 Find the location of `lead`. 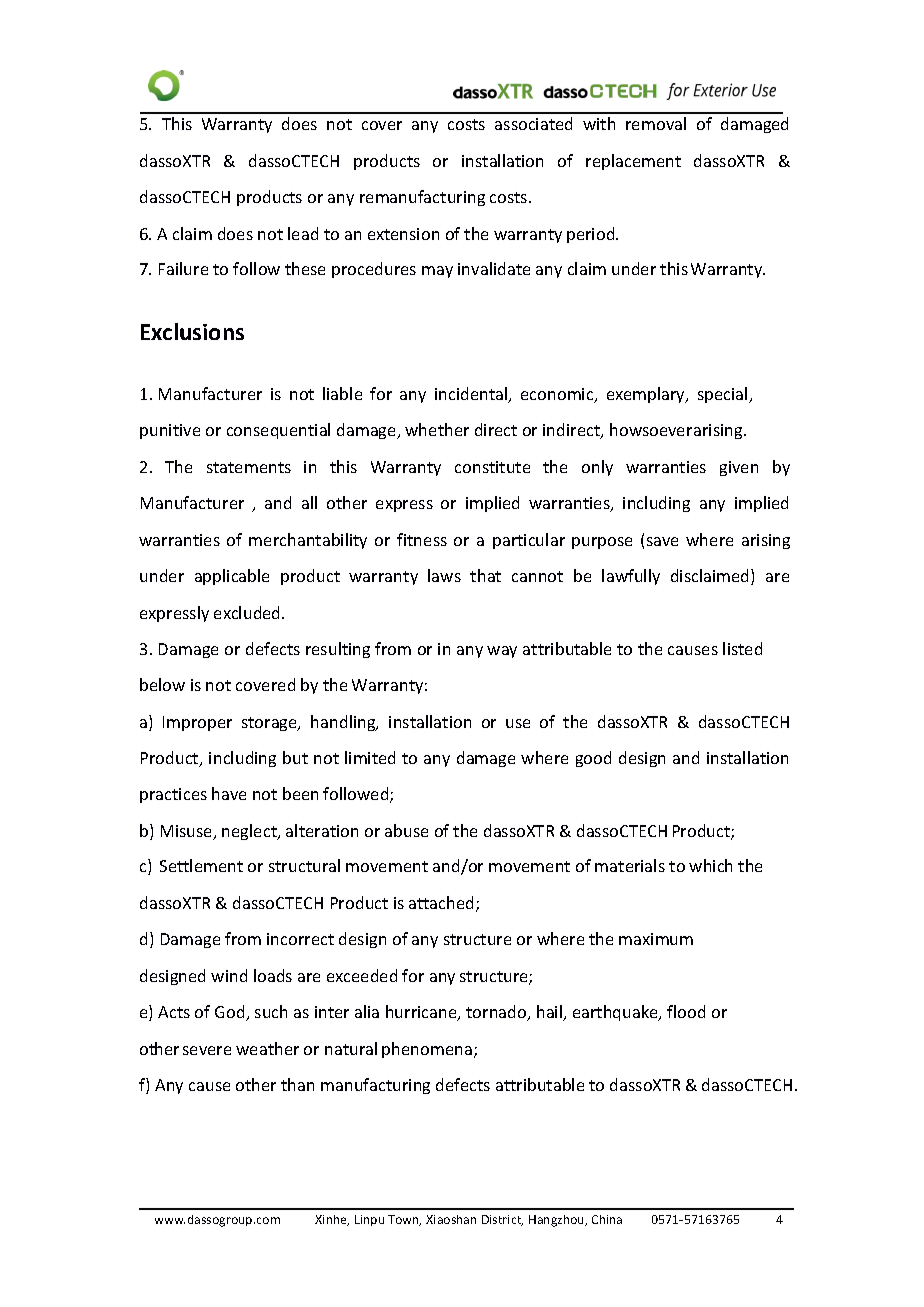

lead is located at coordinates (303, 233).
